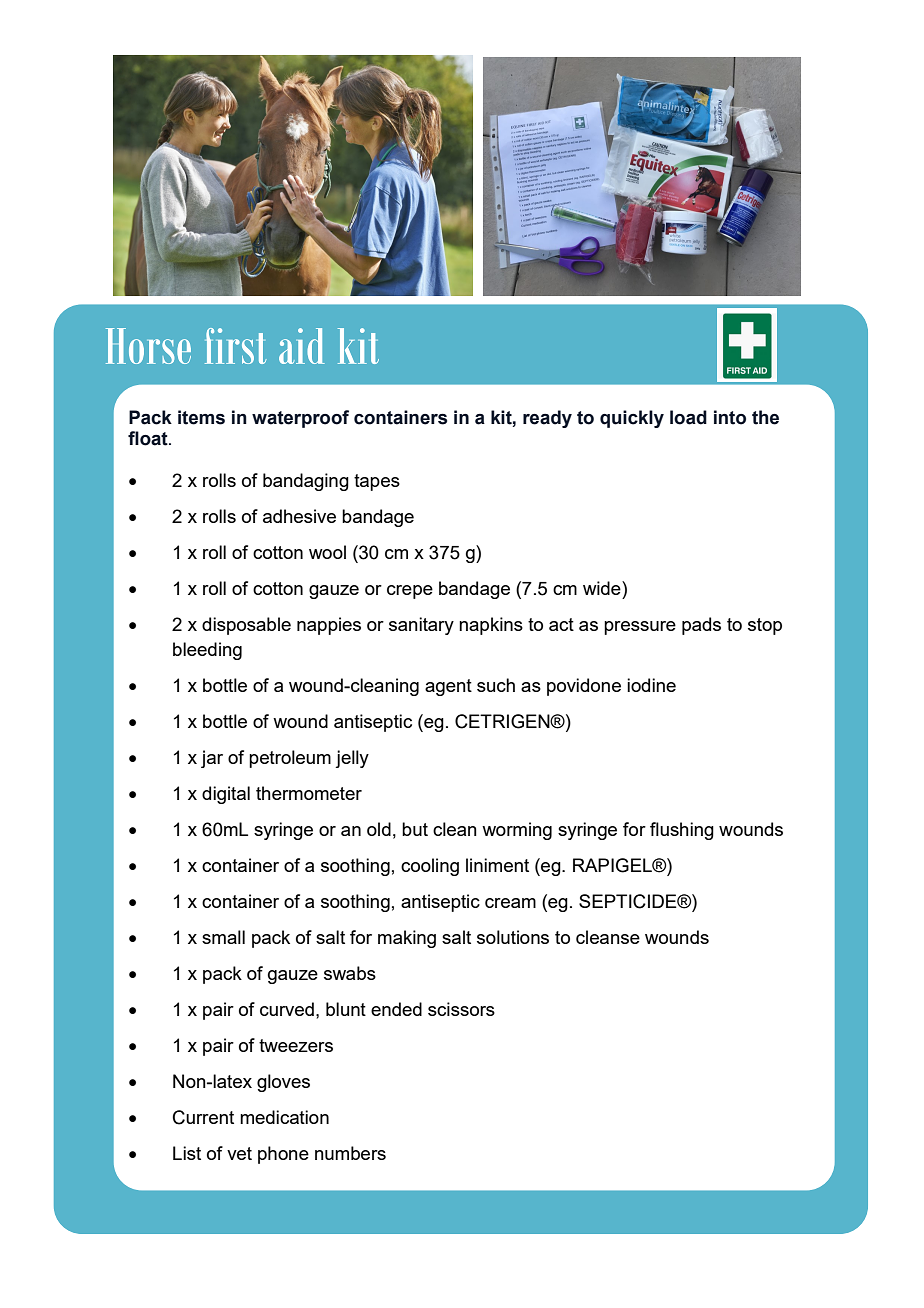  What do you see at coordinates (235, 346) in the screenshot?
I see `first` at bounding box center [235, 346].
